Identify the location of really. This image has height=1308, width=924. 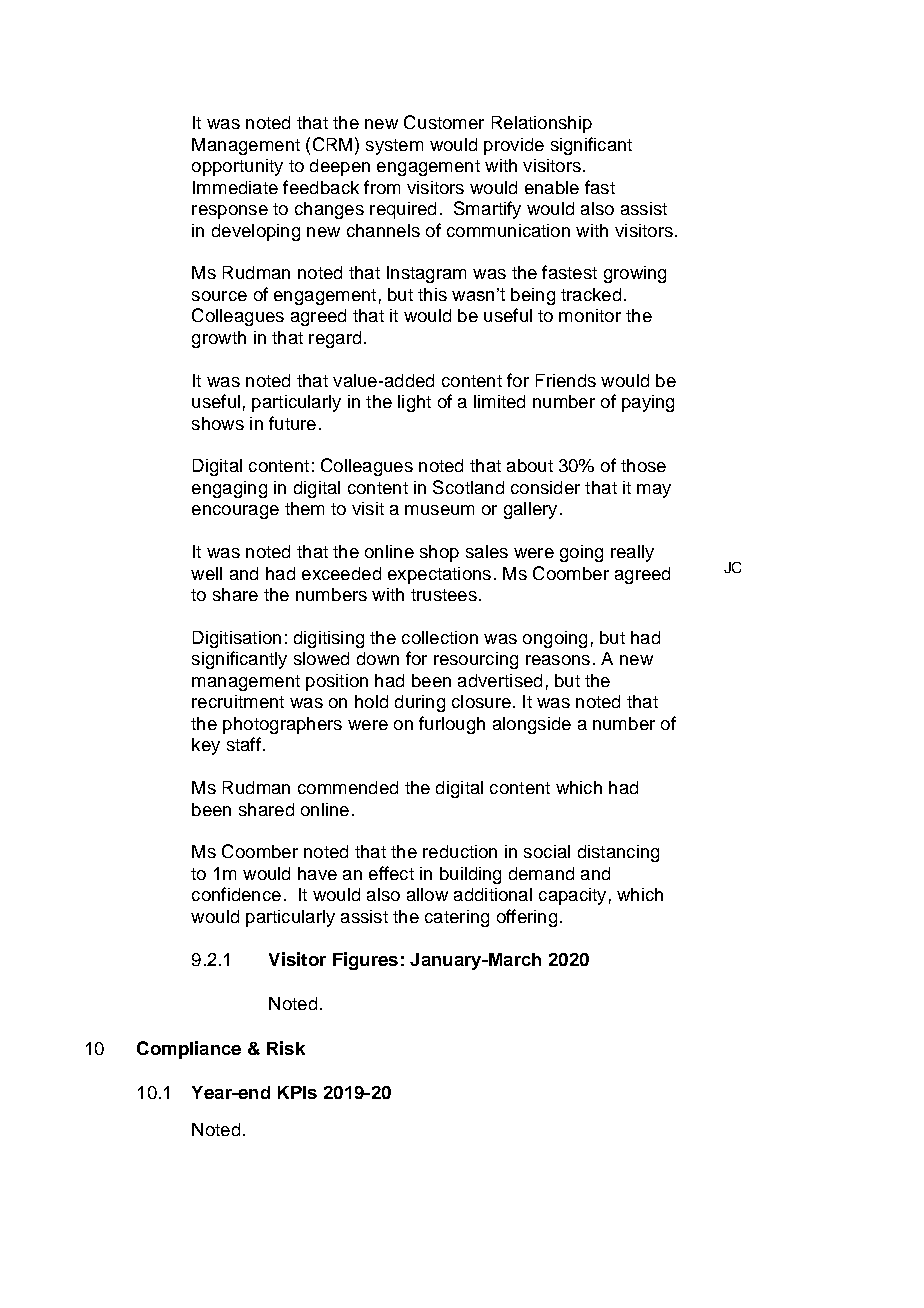
(632, 553).
